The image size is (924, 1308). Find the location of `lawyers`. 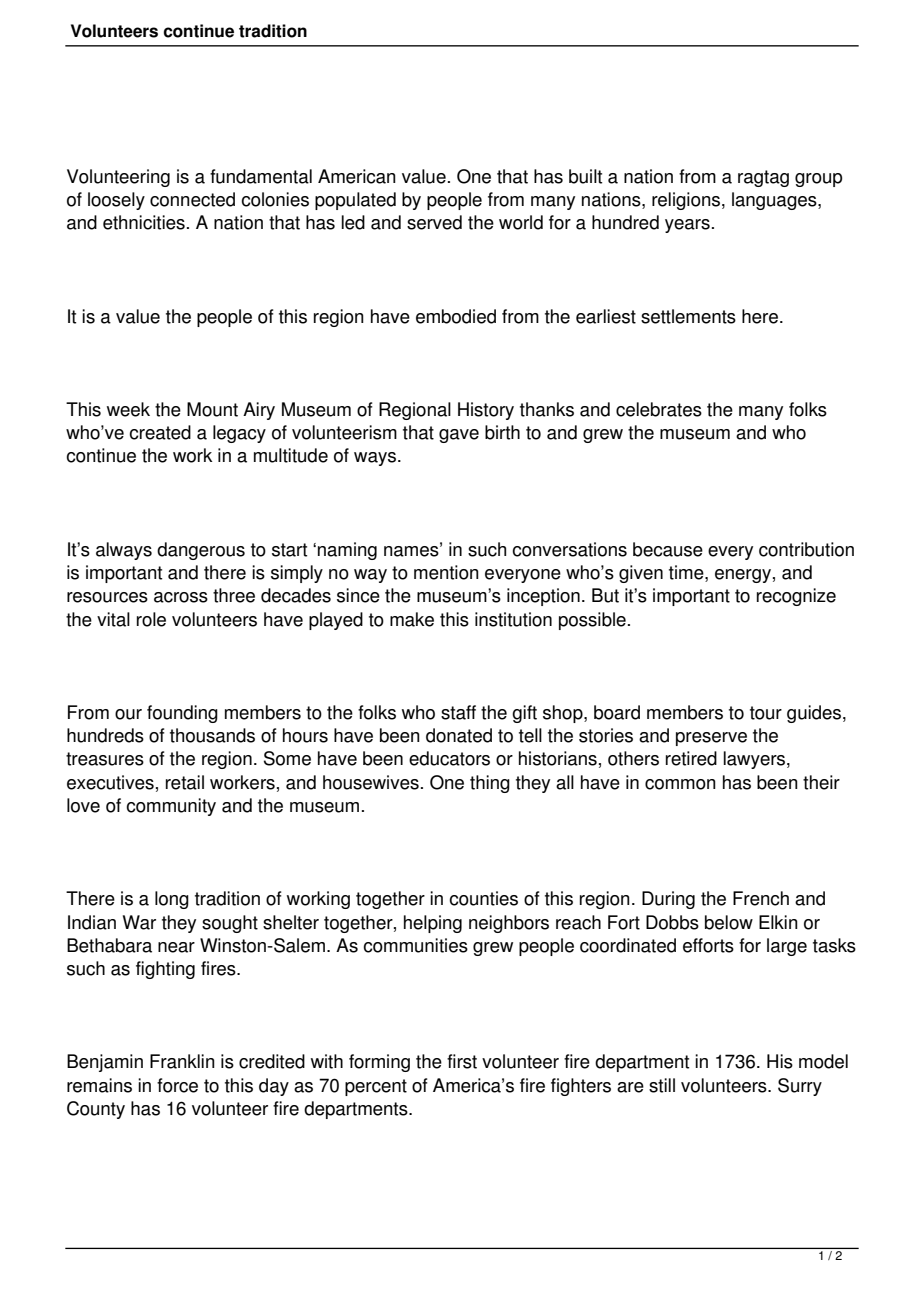

lawyers is located at coordinates (755, 760).
